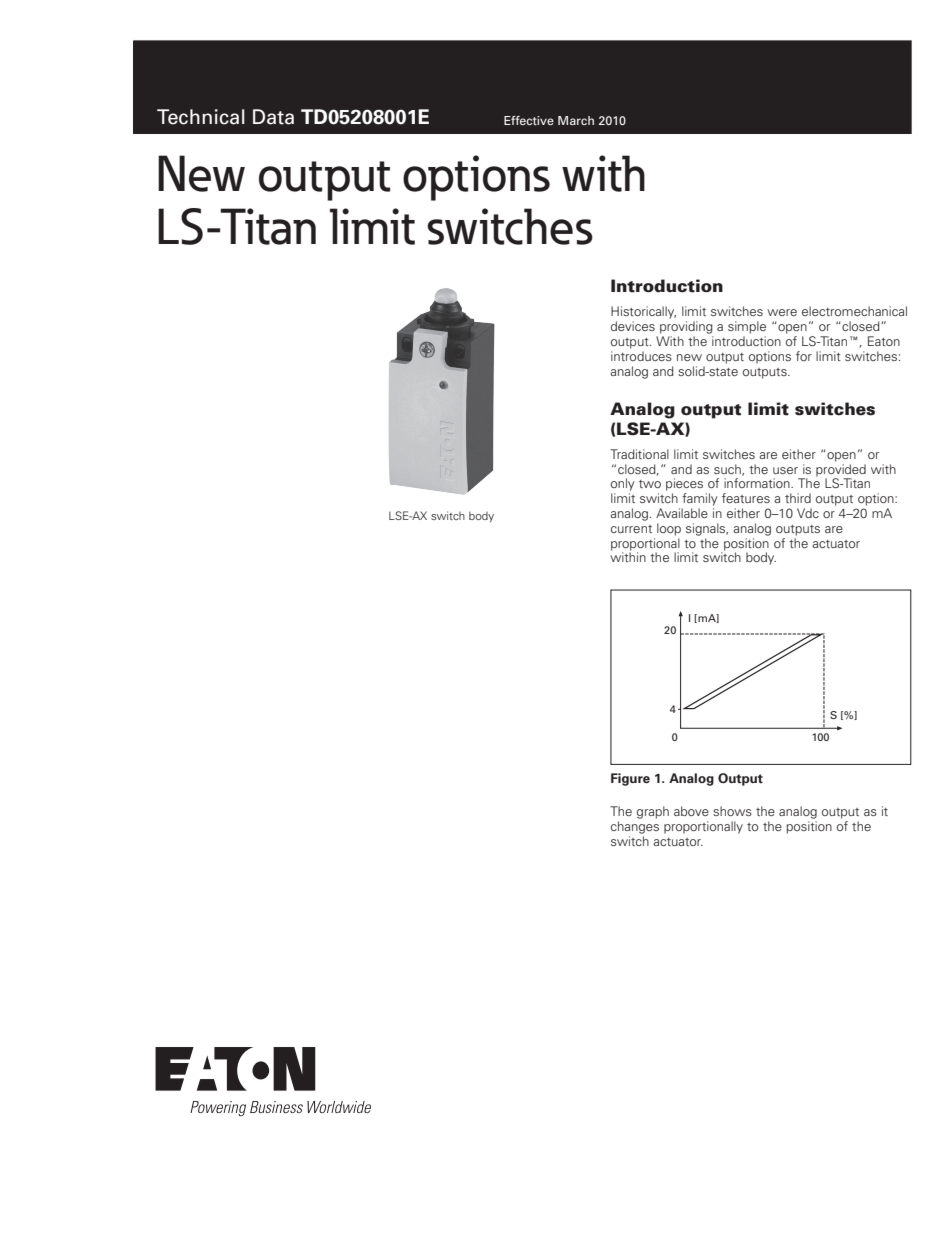 This screenshot has height=1233, width=952. What do you see at coordinates (273, 117) in the screenshot?
I see `Data` at bounding box center [273, 117].
